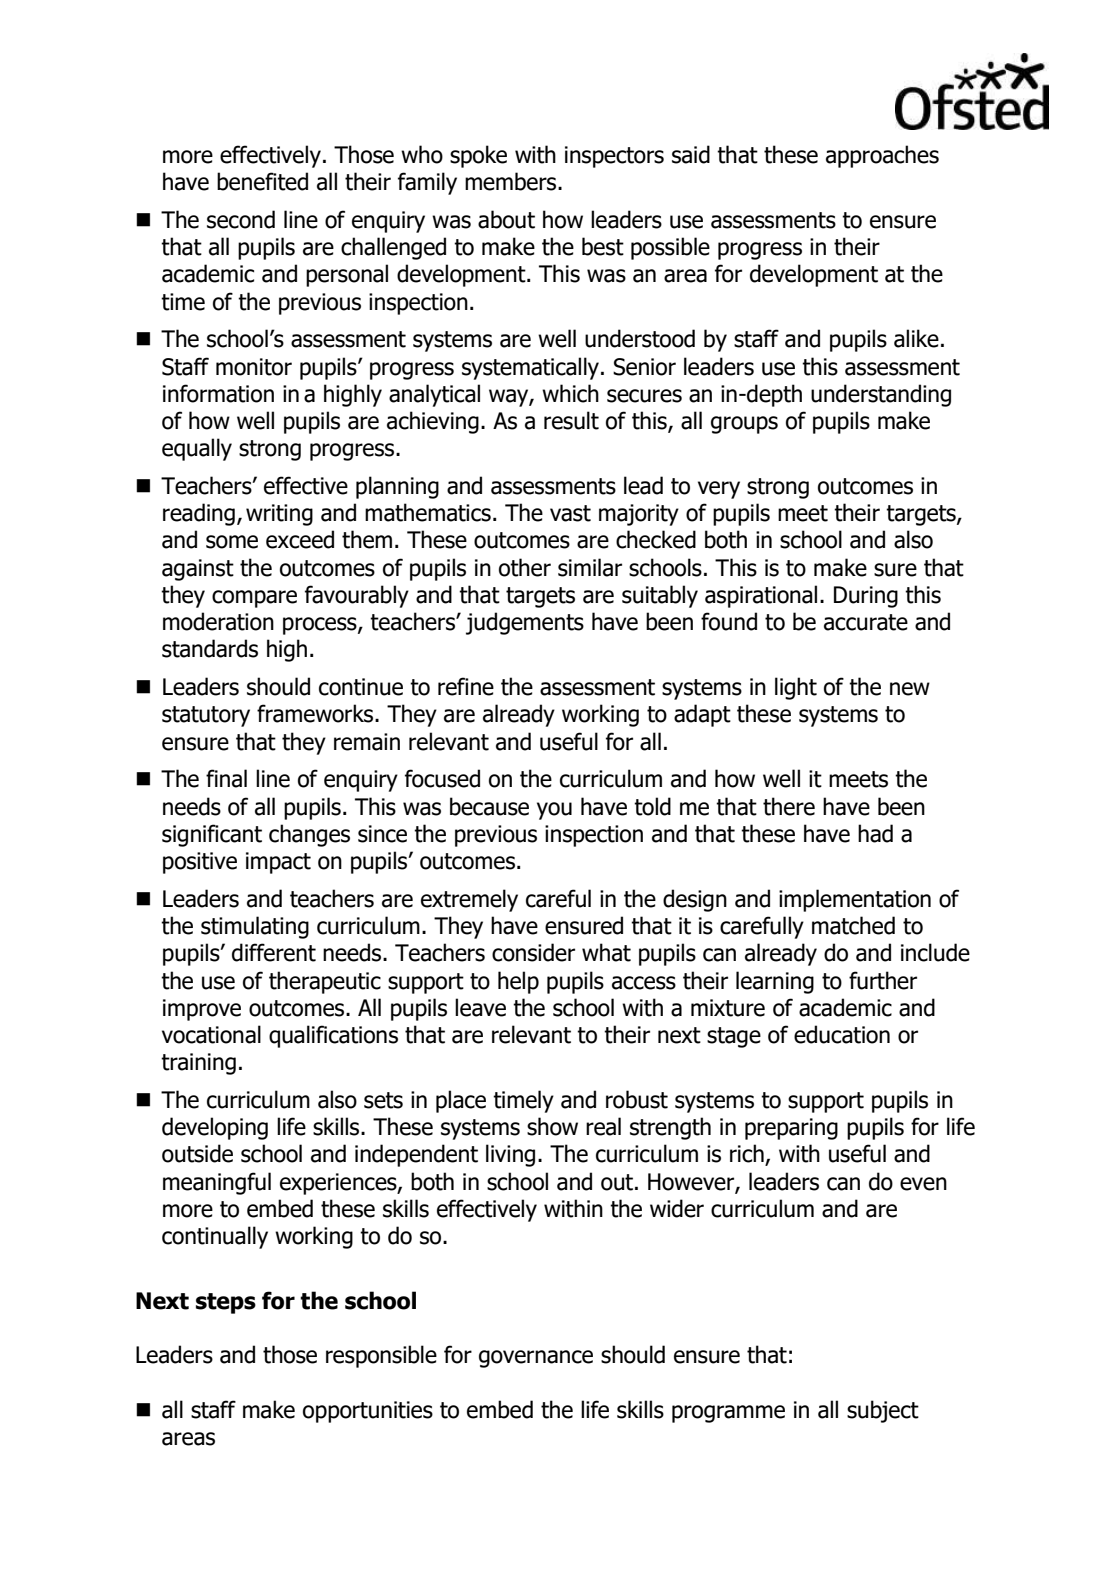 This screenshot has width=1112, height=1576. Describe the element at coordinates (882, 156) in the screenshot. I see `approaches` at that location.
